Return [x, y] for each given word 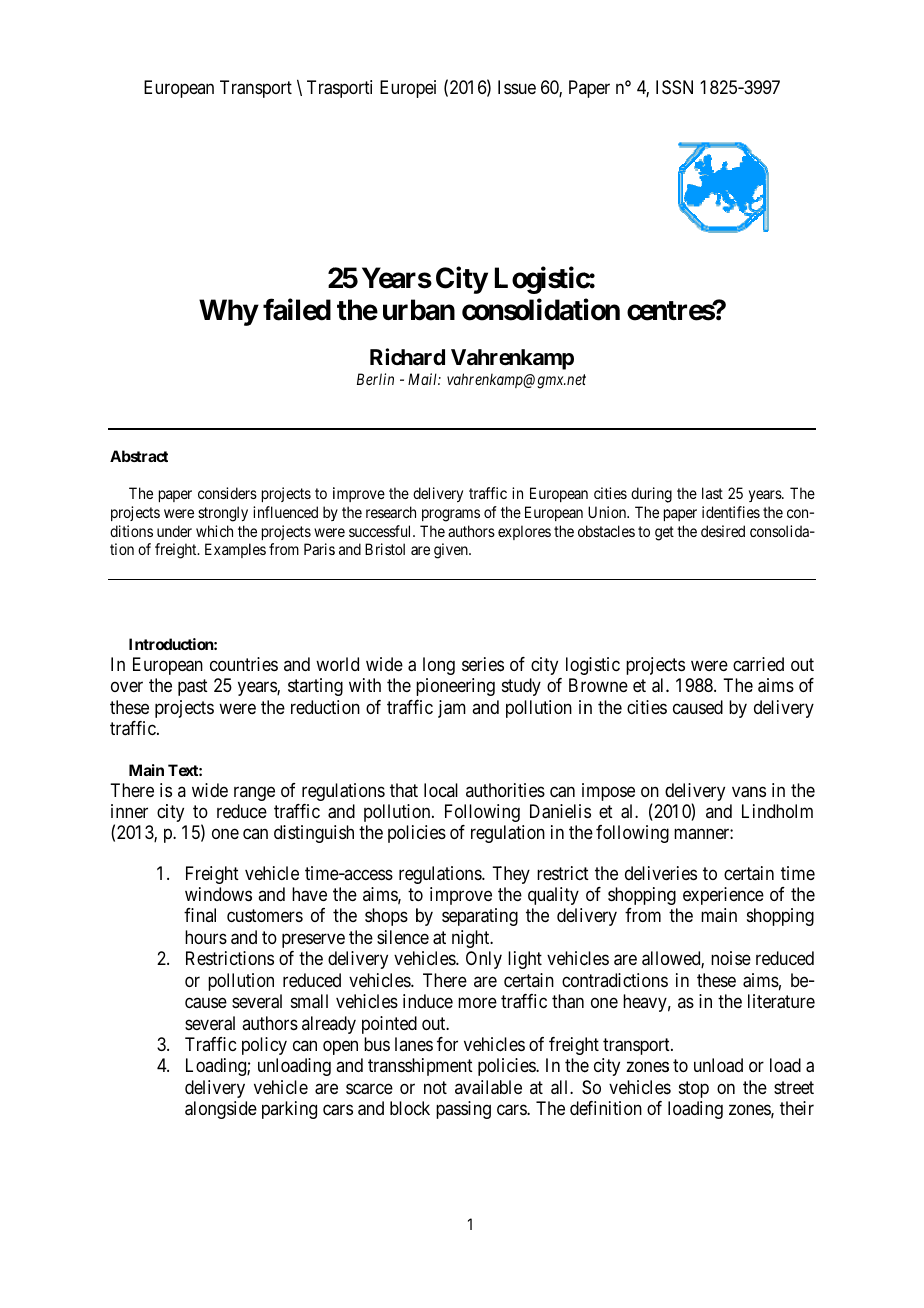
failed [297, 310]
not [435, 1087]
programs [451, 515]
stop [694, 1089]
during [651, 495]
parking [289, 1110]
